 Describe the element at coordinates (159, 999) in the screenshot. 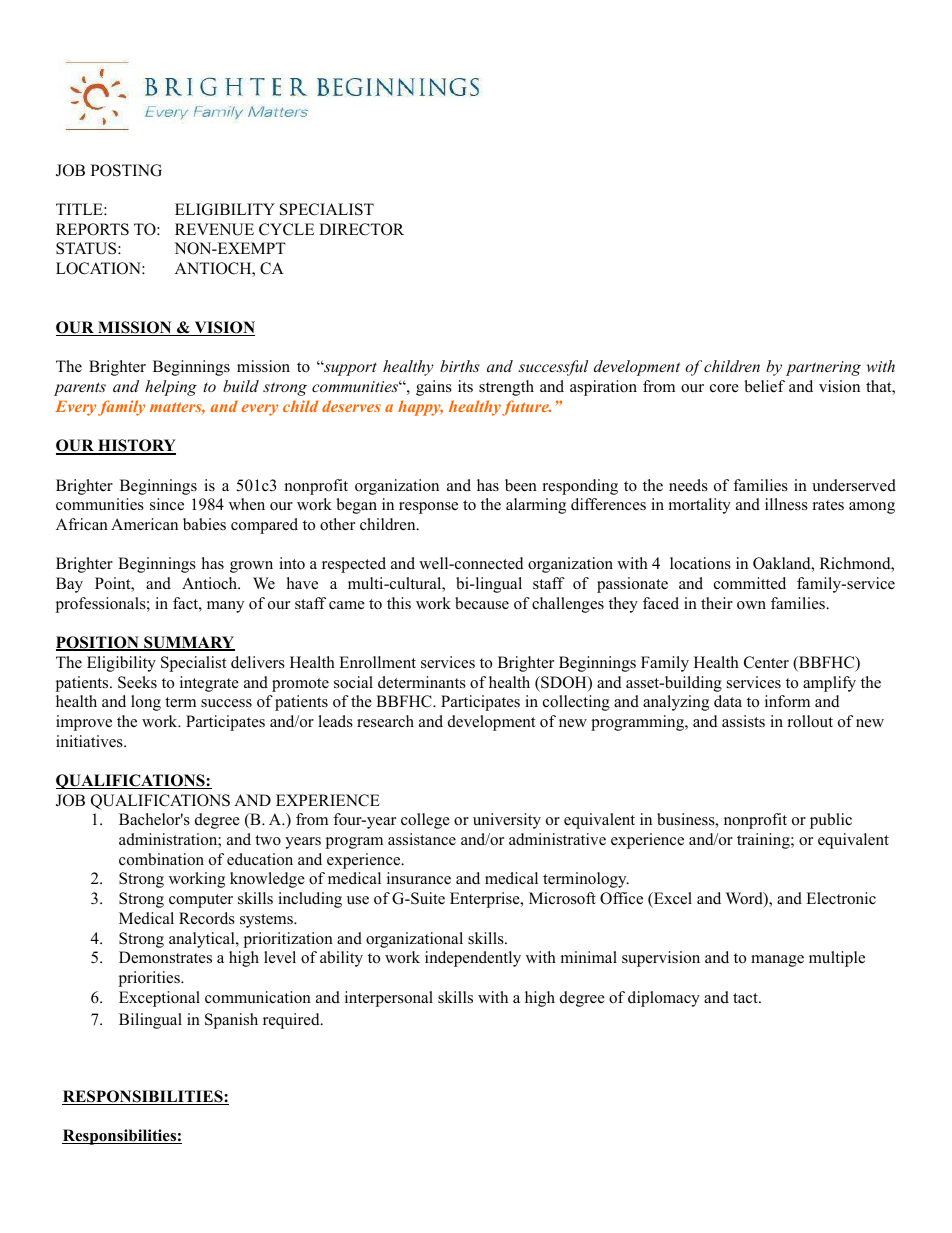

I see `Exceptional` at that location.
